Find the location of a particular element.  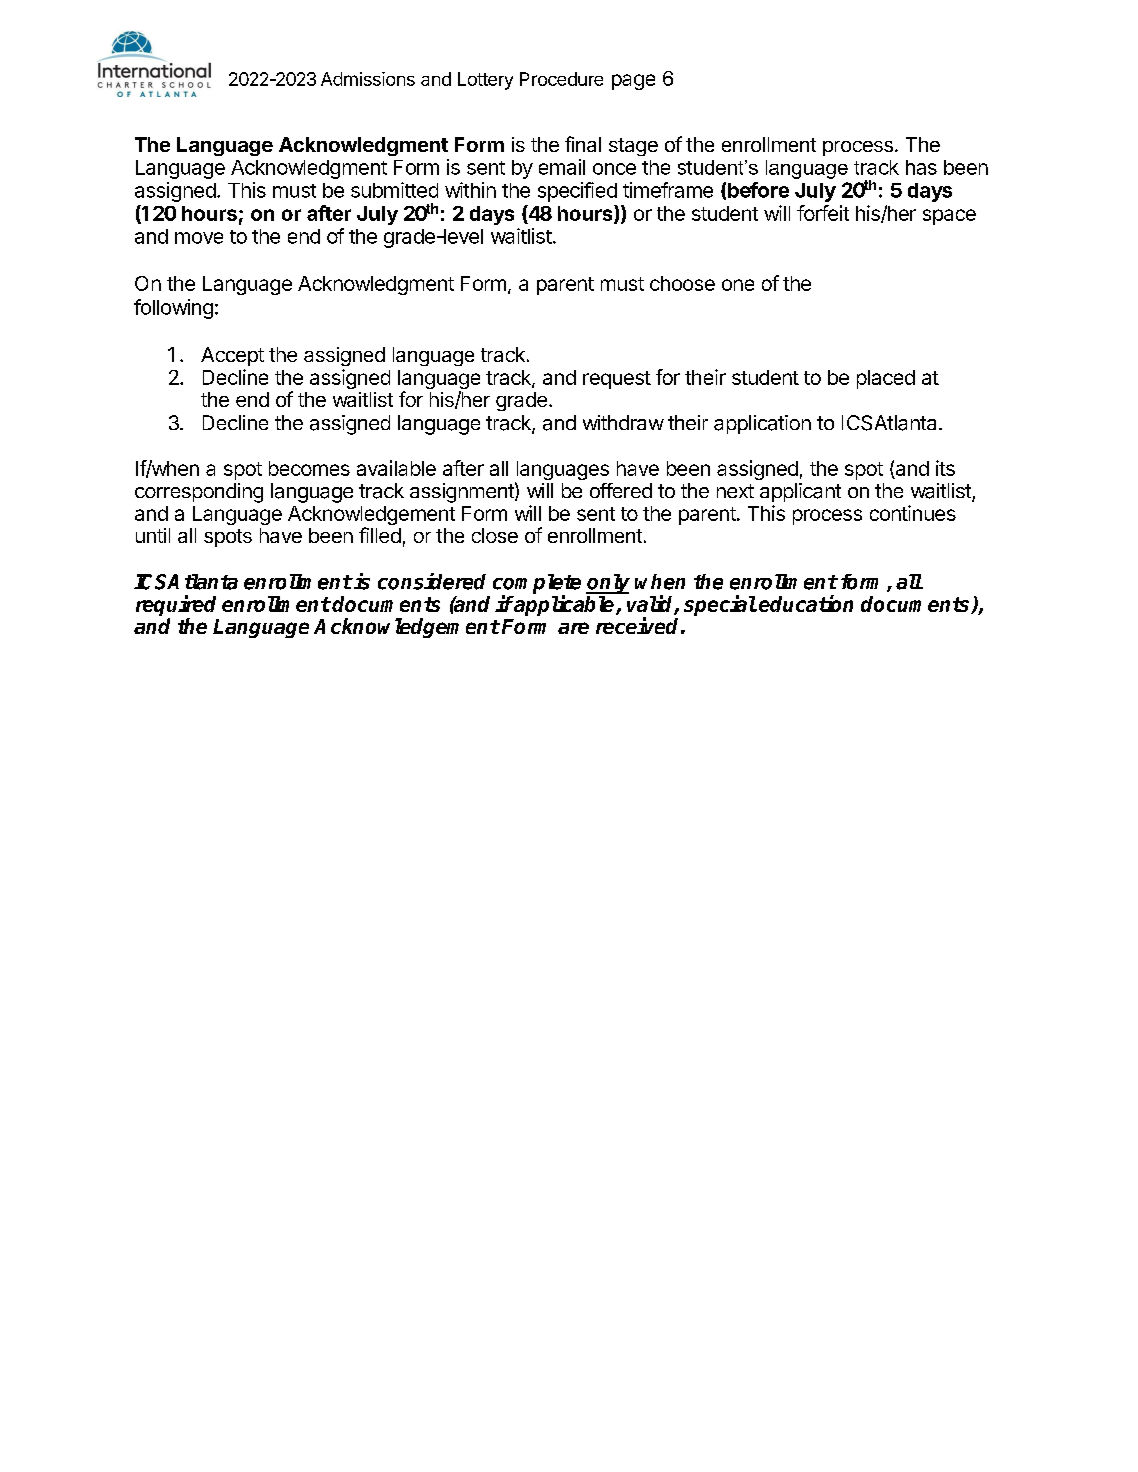

application is located at coordinates (762, 424).
